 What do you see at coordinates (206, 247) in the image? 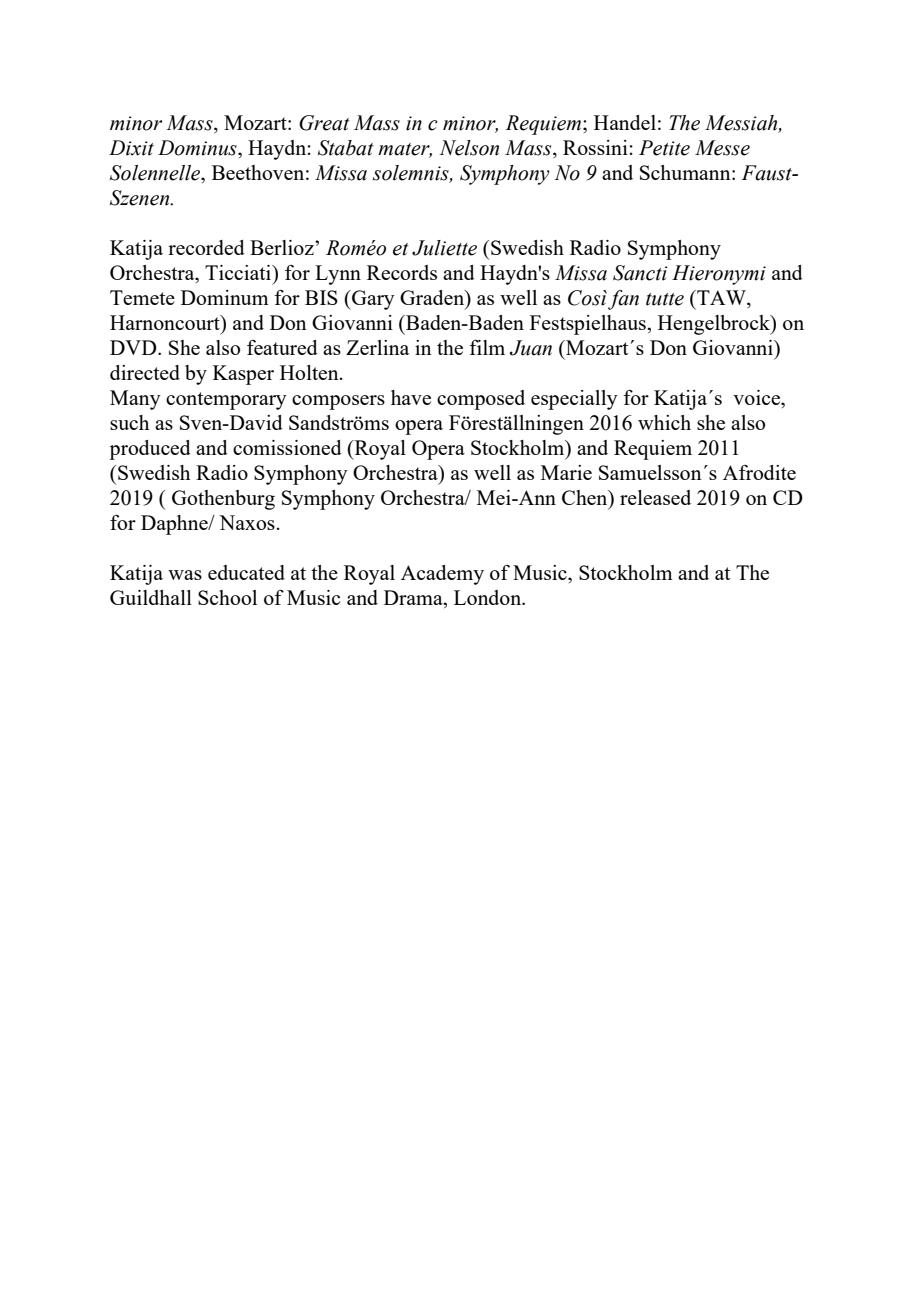
I see `recorded` at bounding box center [206, 247].
